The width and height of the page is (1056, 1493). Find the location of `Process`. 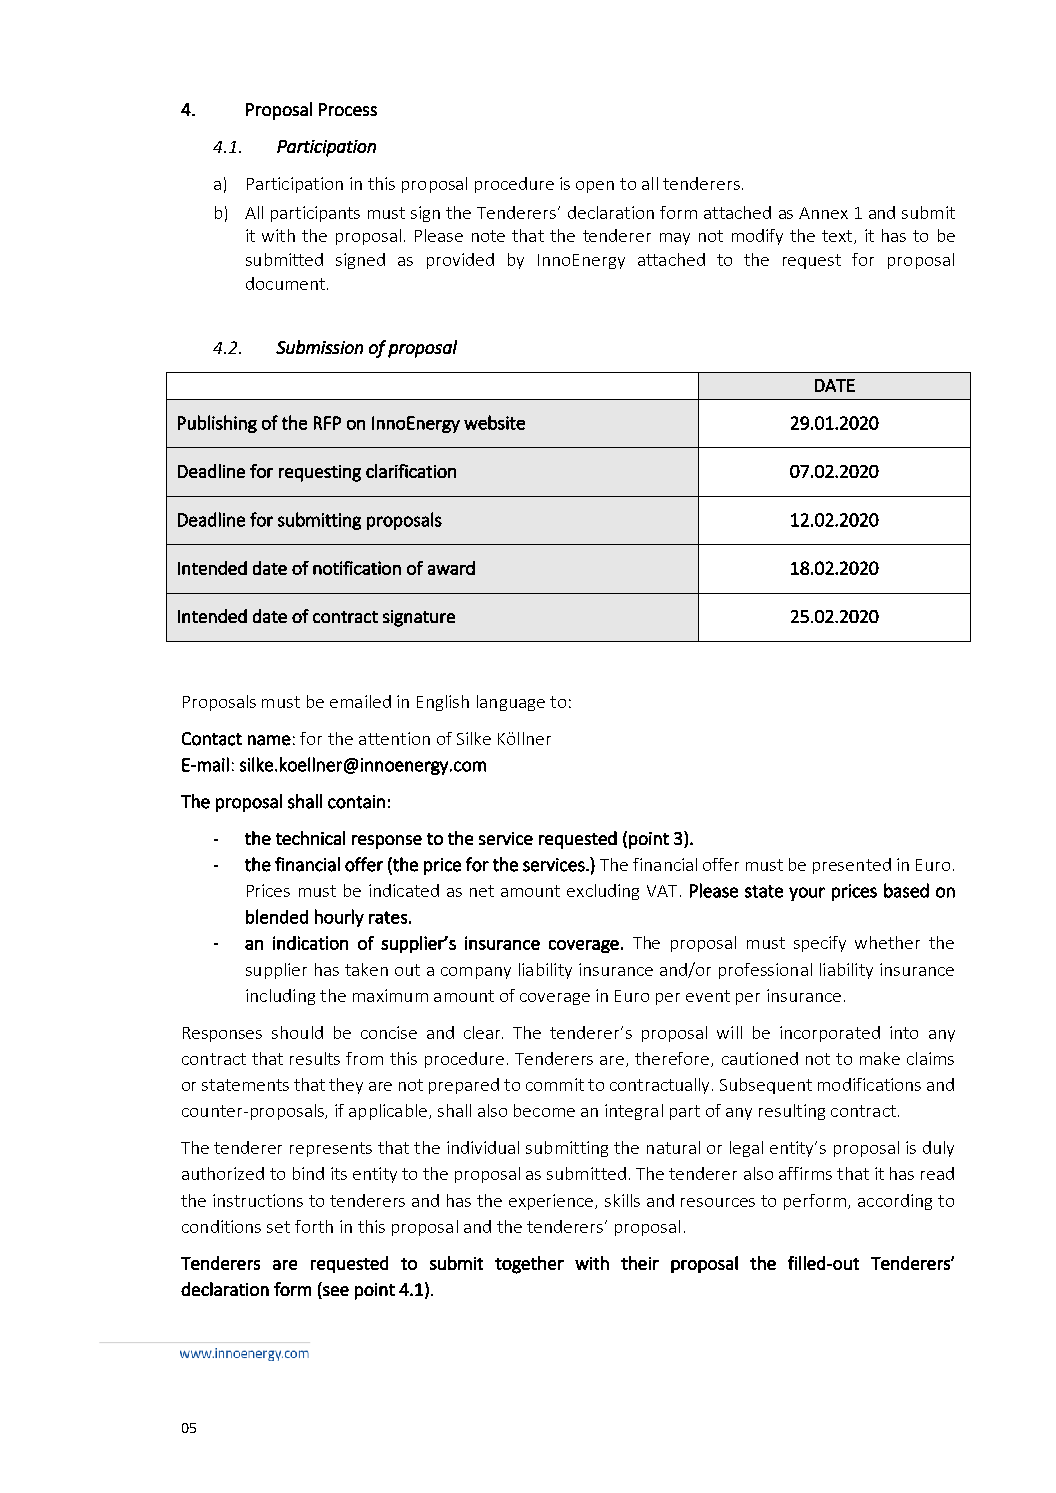

Process is located at coordinates (348, 109).
